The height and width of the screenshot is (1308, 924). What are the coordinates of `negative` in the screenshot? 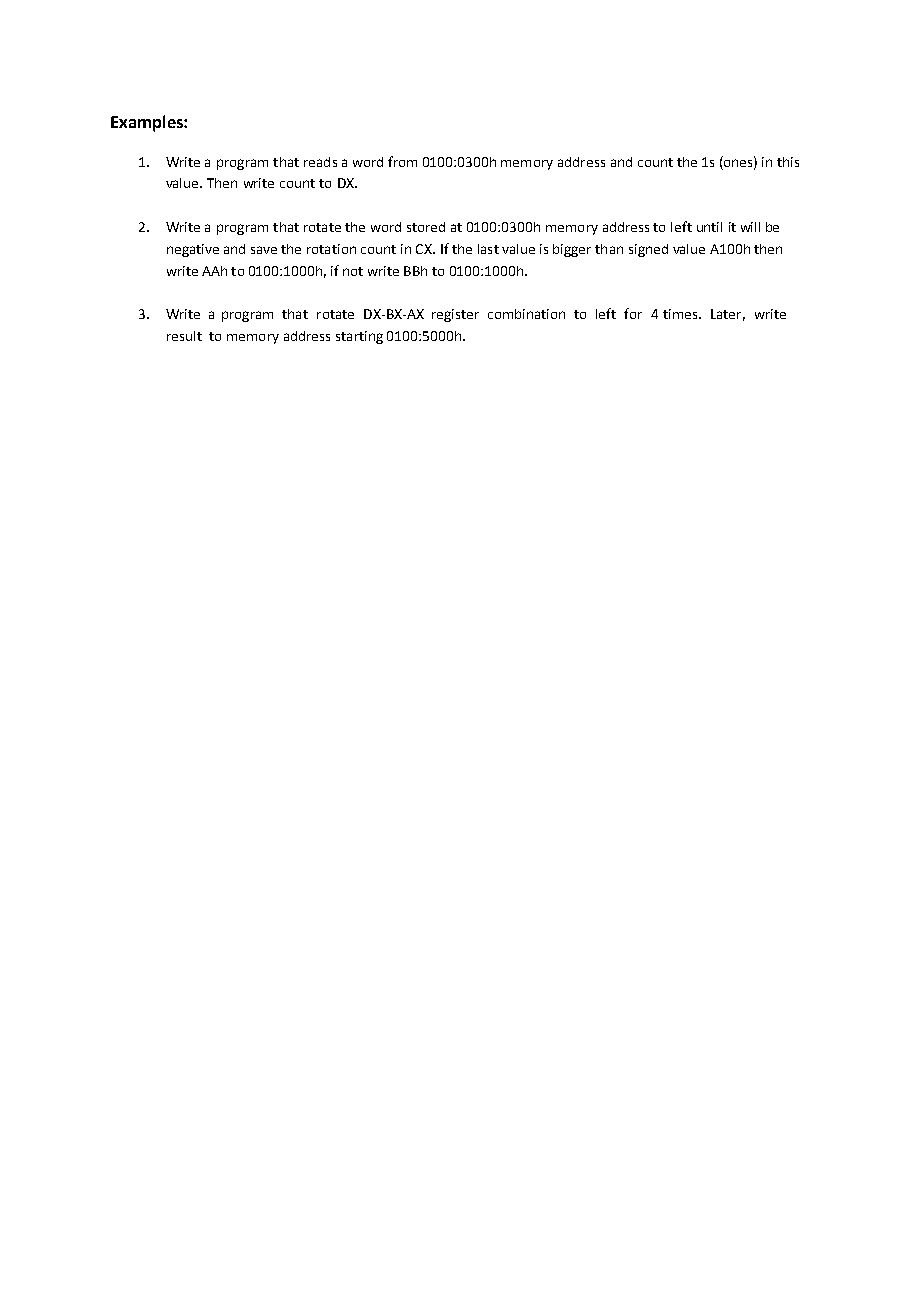 It's located at (193, 250).
